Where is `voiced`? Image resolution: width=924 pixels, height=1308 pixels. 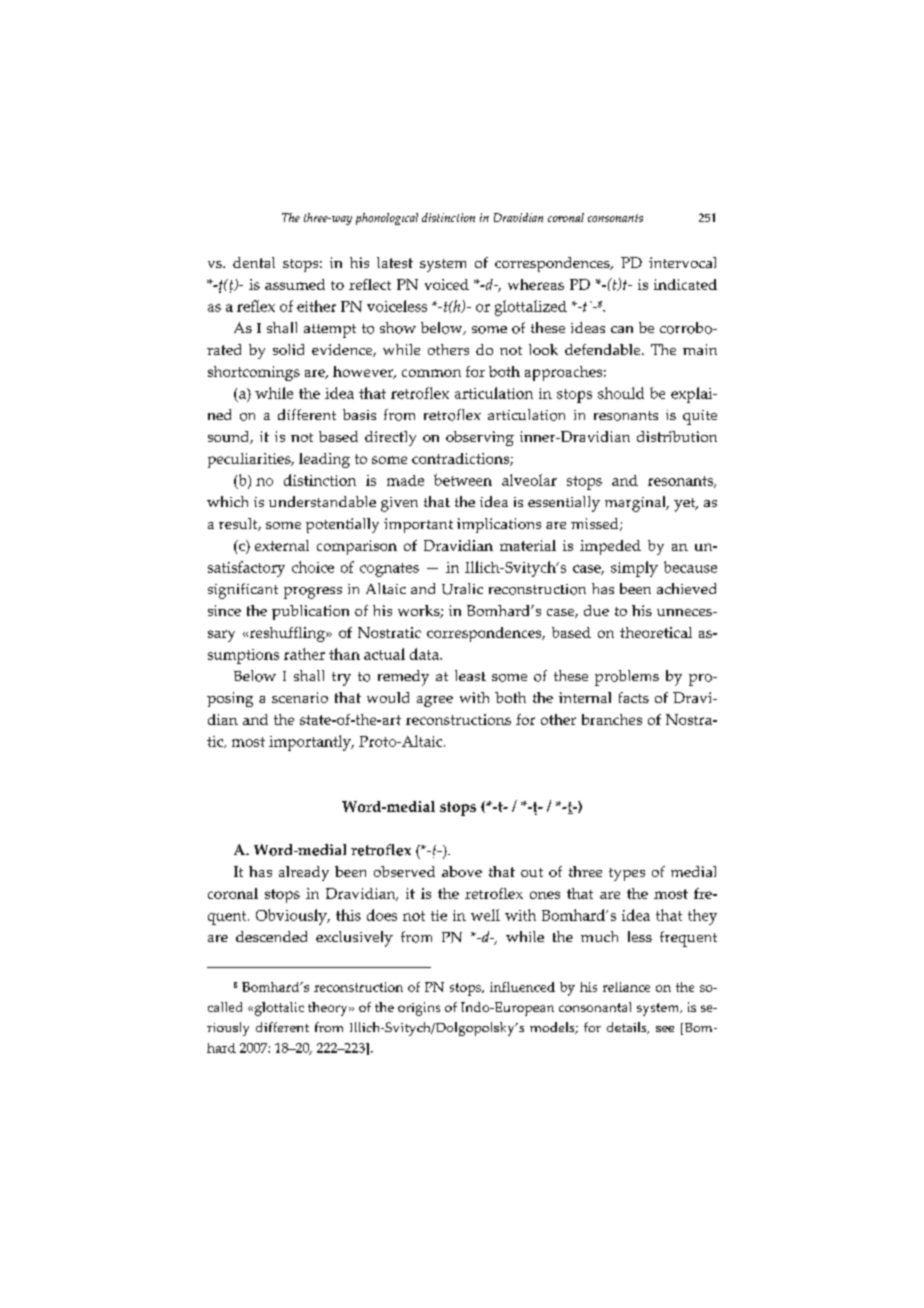
voiced is located at coordinates (447, 284).
